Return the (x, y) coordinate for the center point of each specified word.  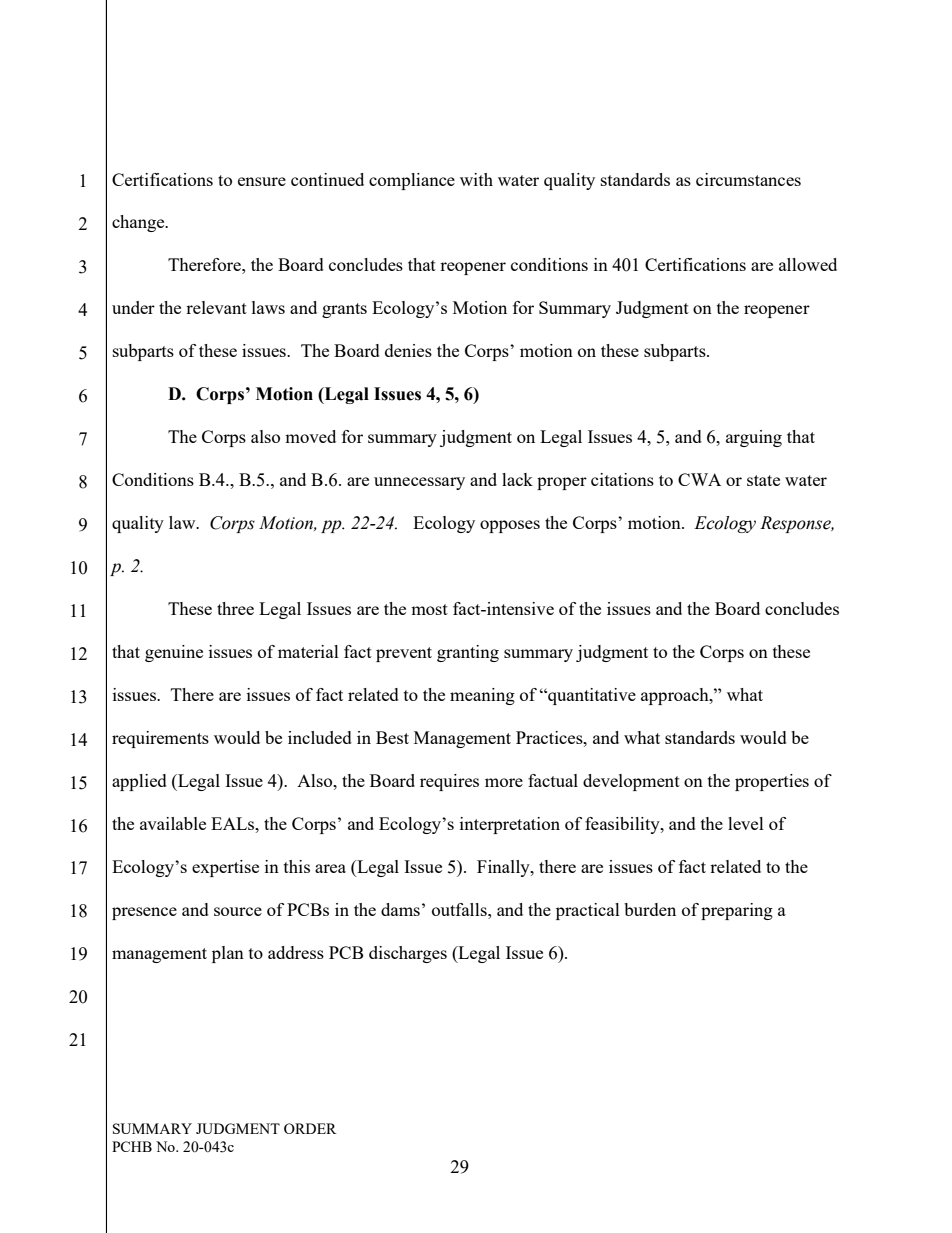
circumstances (748, 179)
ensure (262, 181)
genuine (174, 653)
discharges (408, 954)
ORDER (310, 1128)
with (476, 179)
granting (468, 653)
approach (676, 696)
